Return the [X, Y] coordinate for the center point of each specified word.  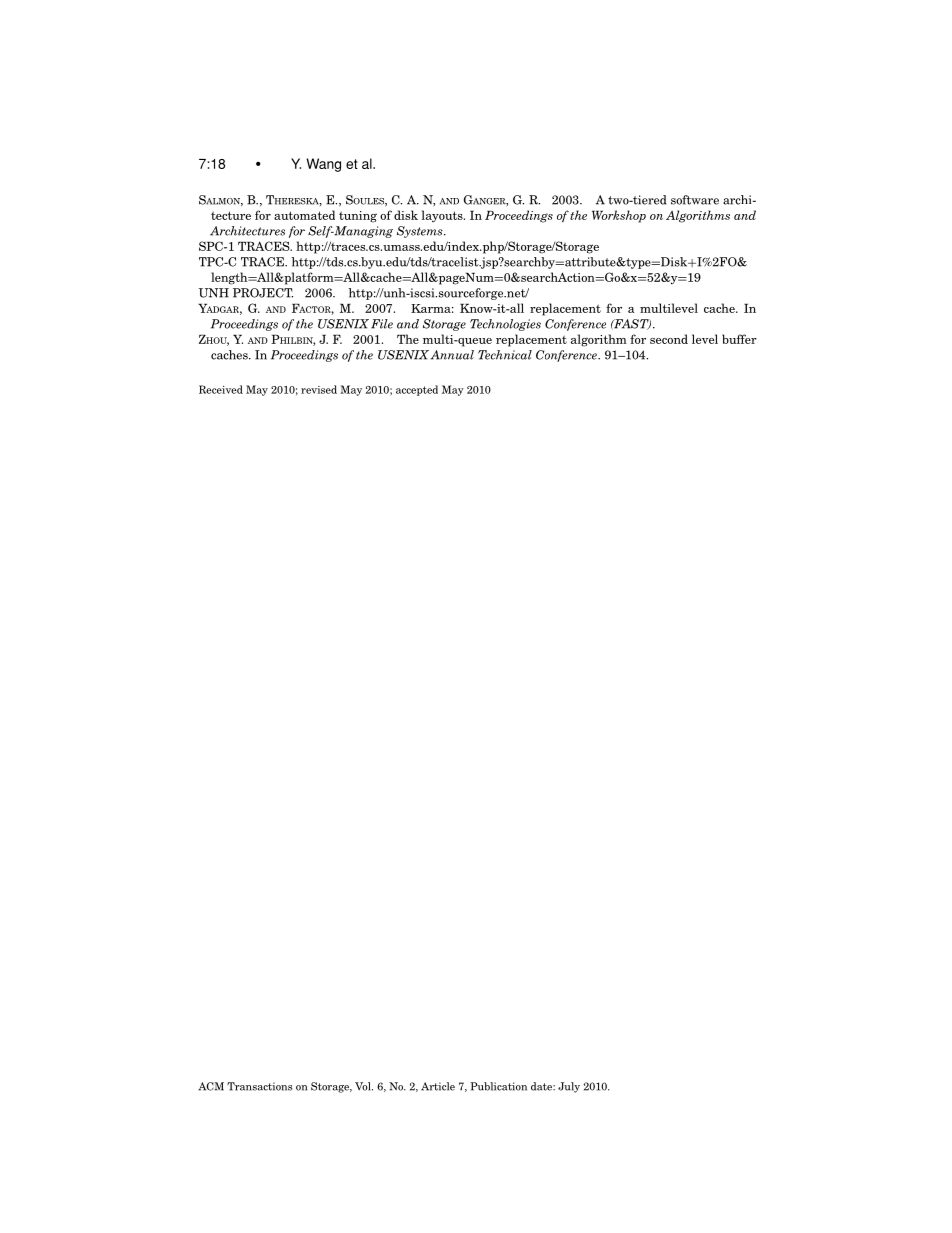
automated [304, 215]
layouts [443, 216]
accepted [417, 390]
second [669, 339]
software [695, 200]
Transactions [260, 1086]
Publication [498, 1086]
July [569, 1087]
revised [319, 389]
